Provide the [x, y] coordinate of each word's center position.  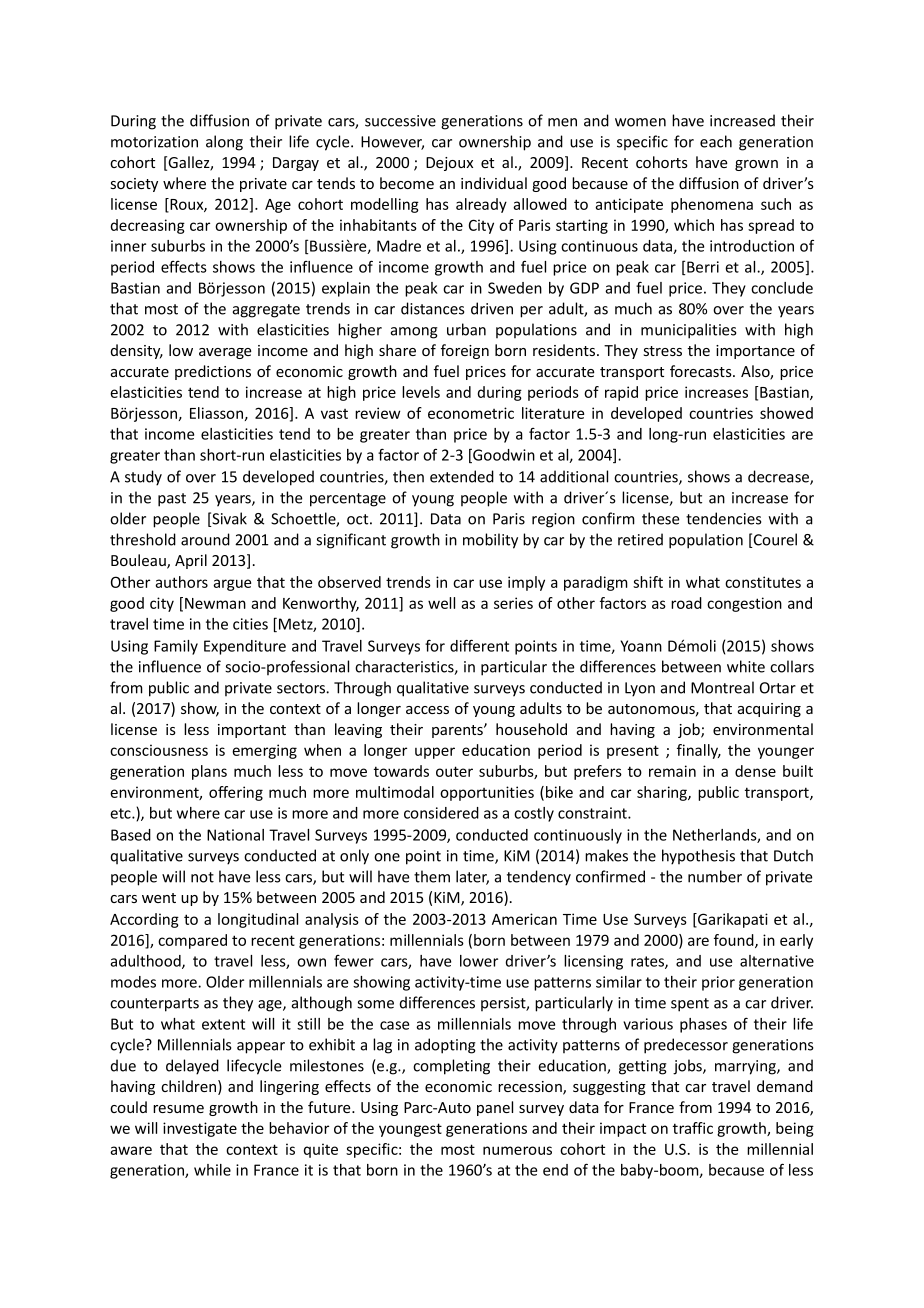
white [746, 666]
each [716, 141]
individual [494, 183]
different [479, 645]
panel [495, 1108]
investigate [200, 1129]
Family [176, 647]
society [134, 185]
